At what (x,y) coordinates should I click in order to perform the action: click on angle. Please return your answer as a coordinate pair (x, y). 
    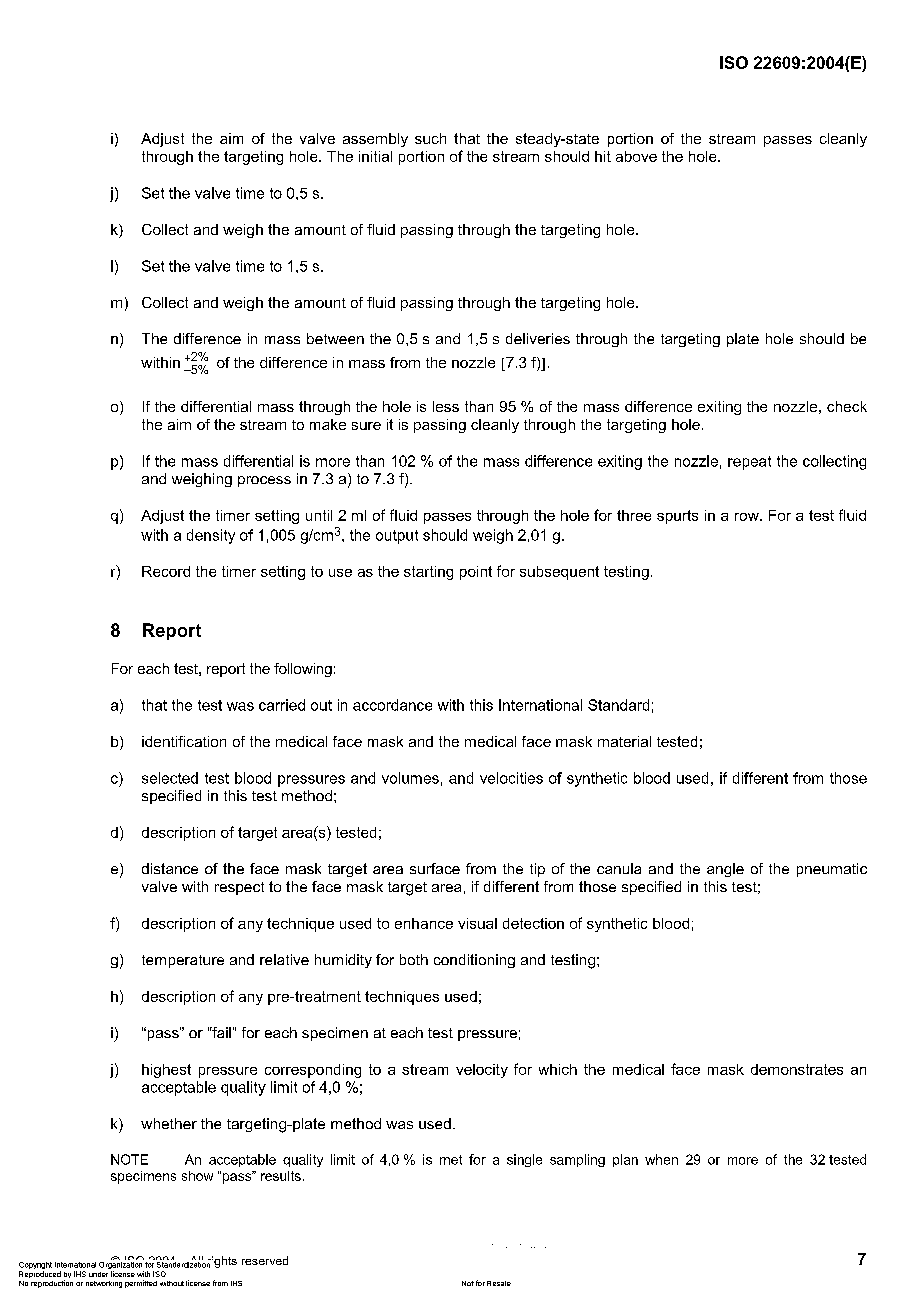
    Looking at the image, I should click on (725, 870).
